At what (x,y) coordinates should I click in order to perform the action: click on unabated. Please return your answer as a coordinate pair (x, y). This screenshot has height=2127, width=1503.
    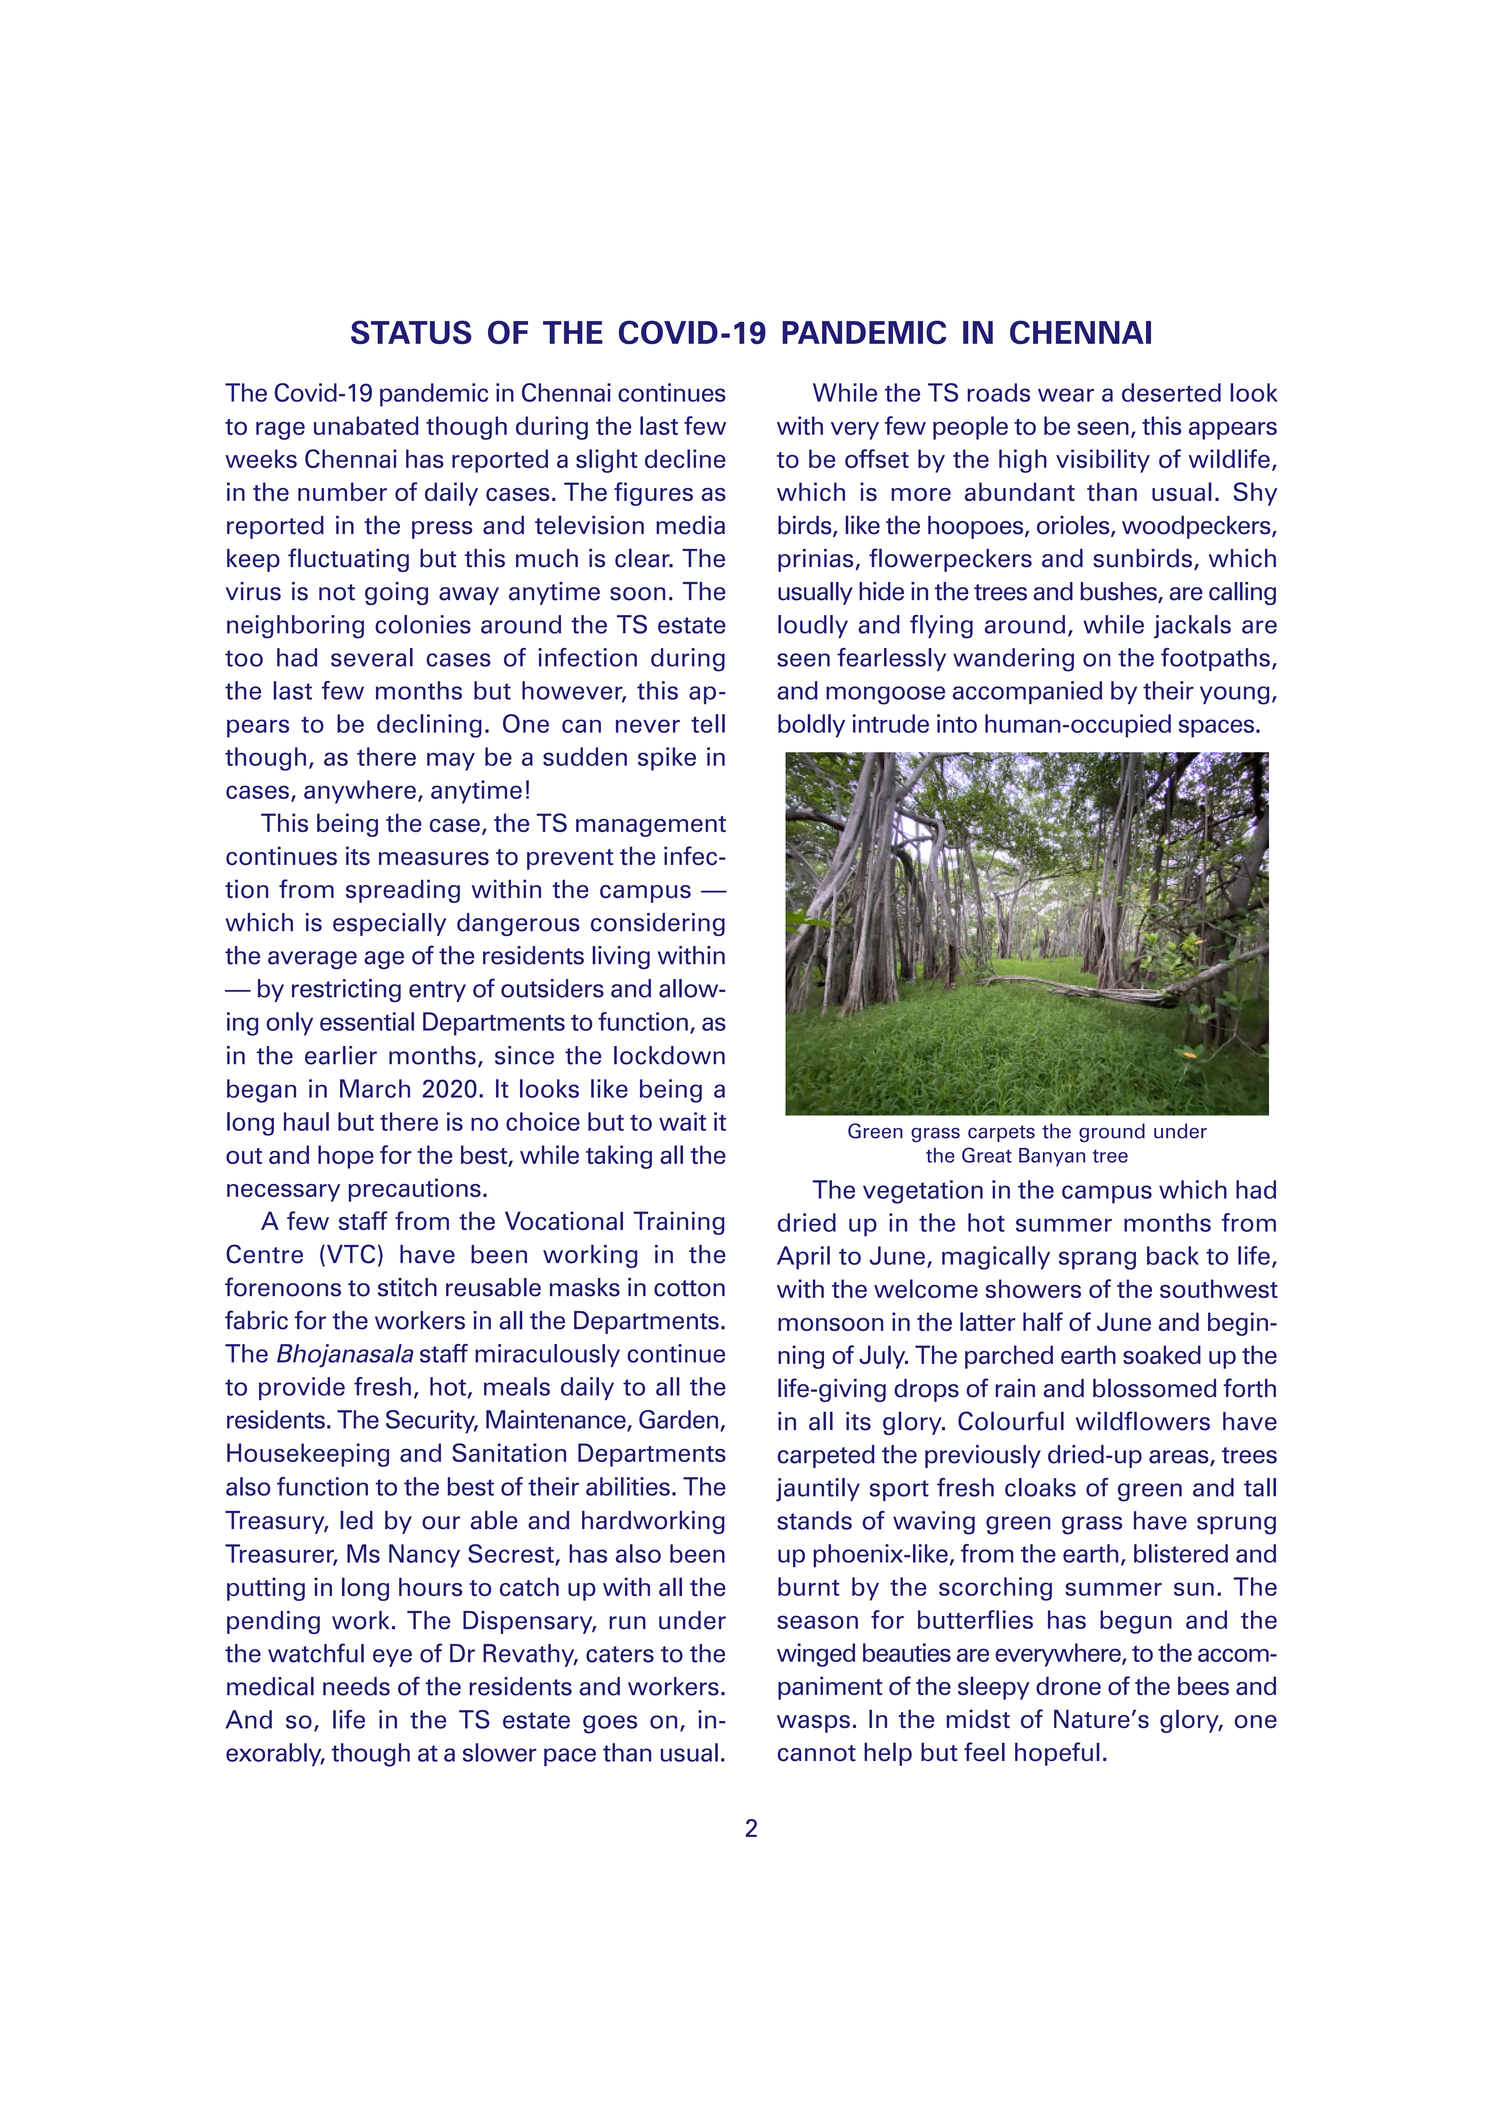
    Looking at the image, I should click on (366, 425).
